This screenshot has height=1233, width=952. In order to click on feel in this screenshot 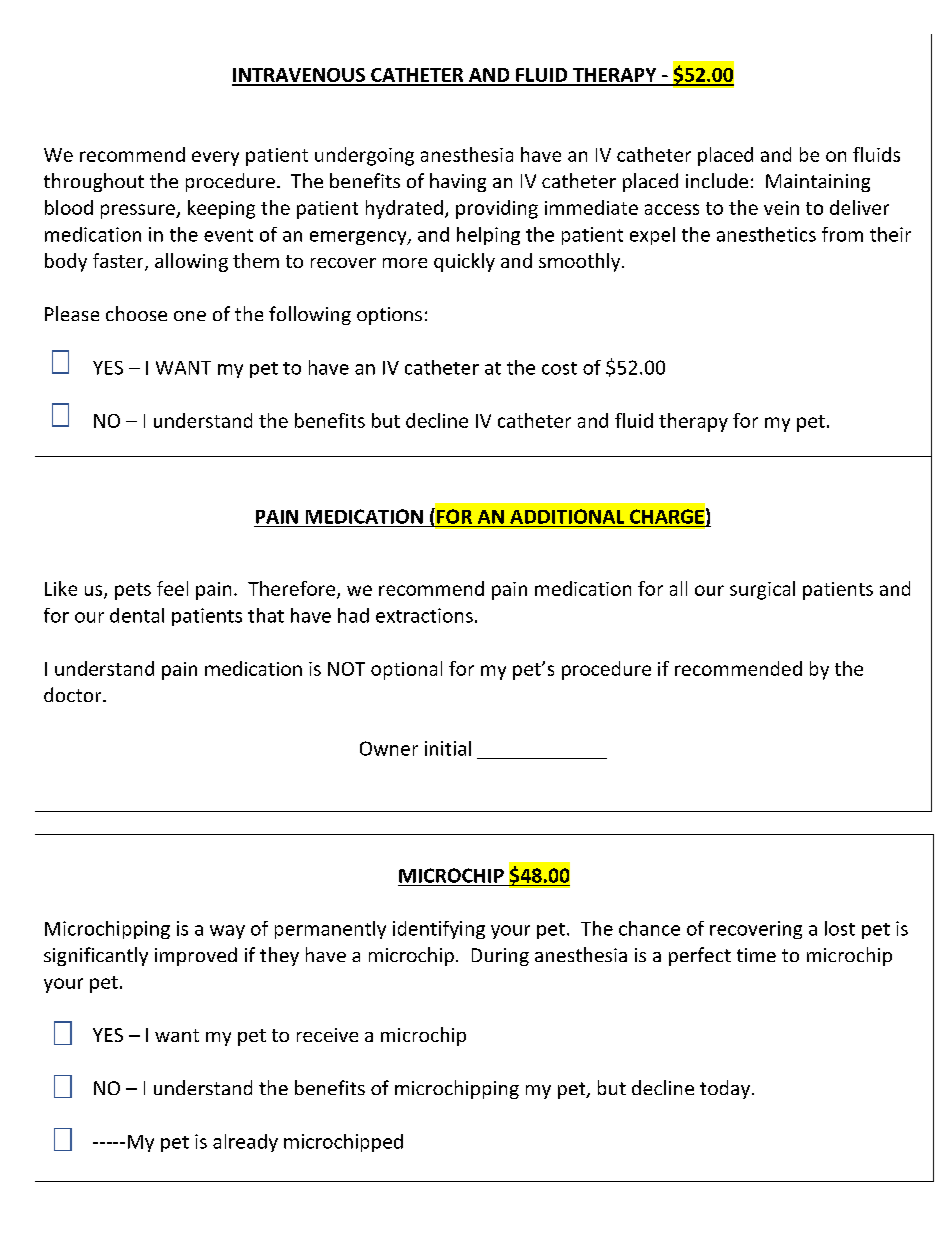, I will do `click(172, 588)`.
